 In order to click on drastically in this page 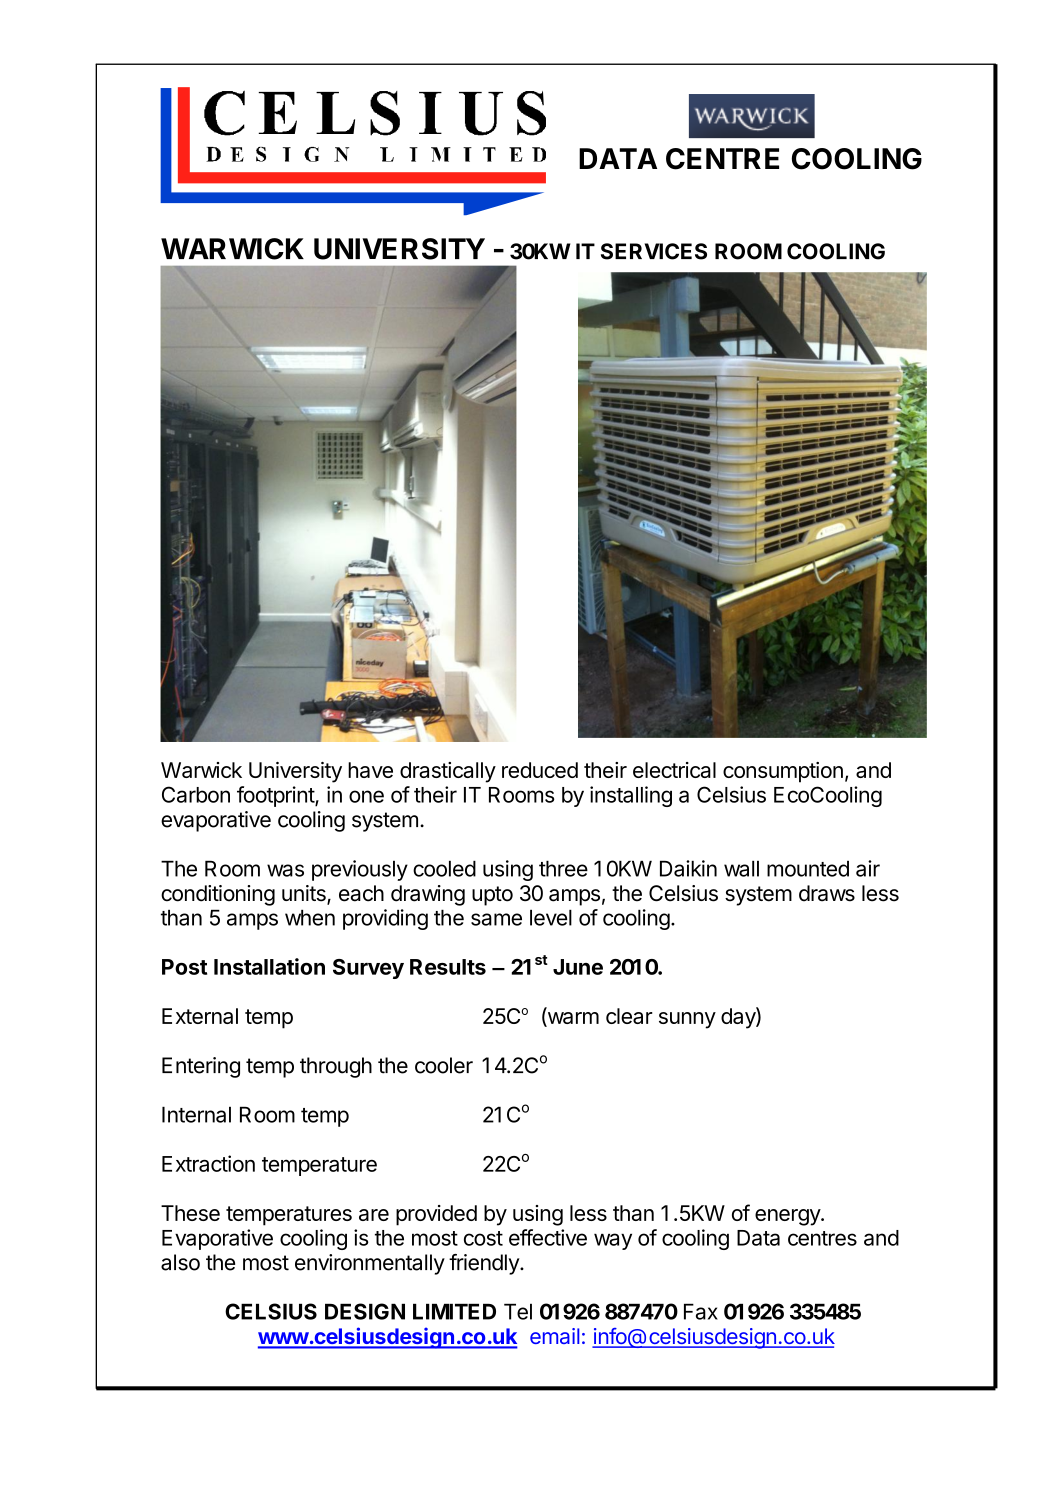, I will do `click(448, 772)`.
